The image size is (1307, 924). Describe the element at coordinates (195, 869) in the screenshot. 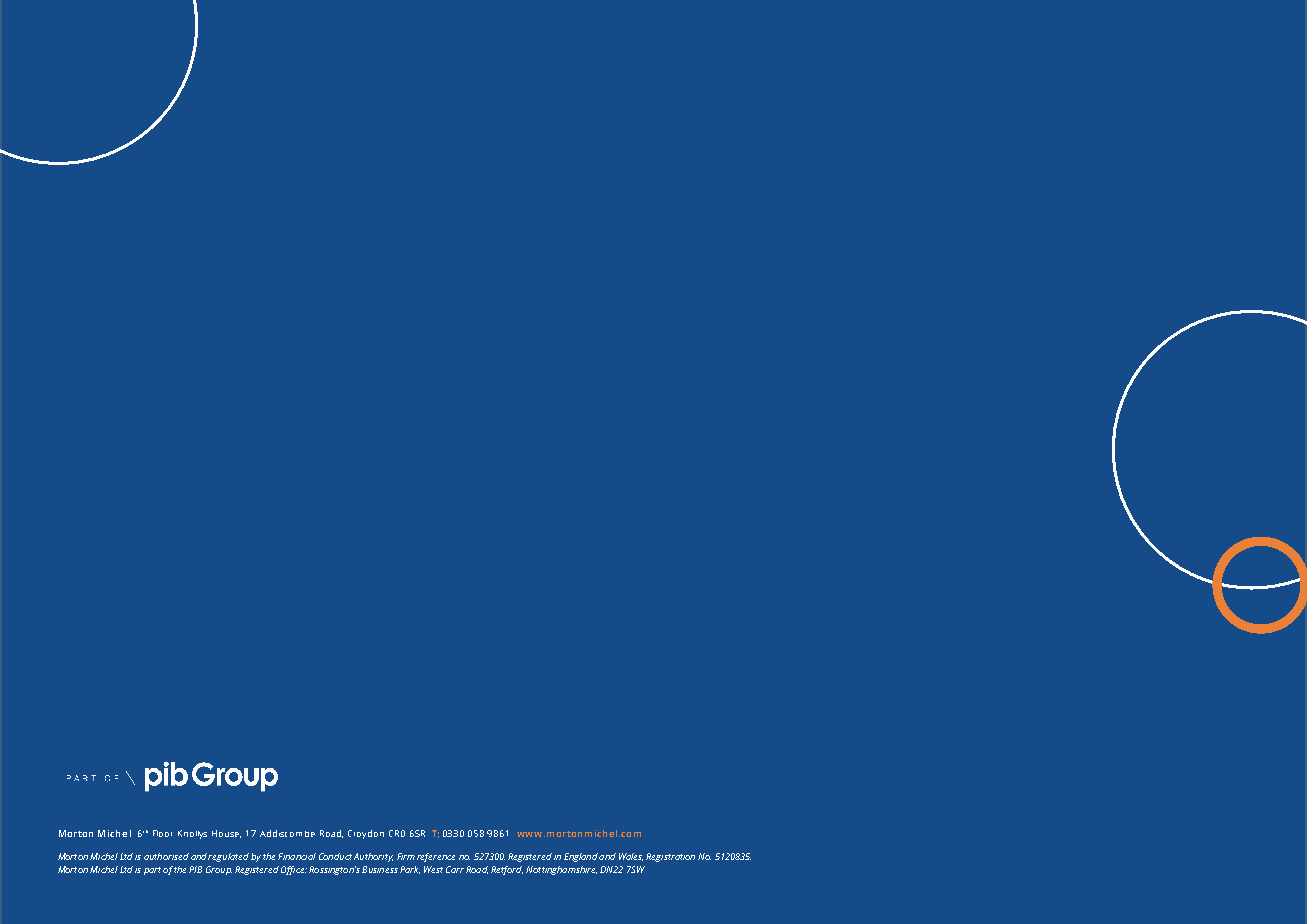

I see `PIB` at that location.
